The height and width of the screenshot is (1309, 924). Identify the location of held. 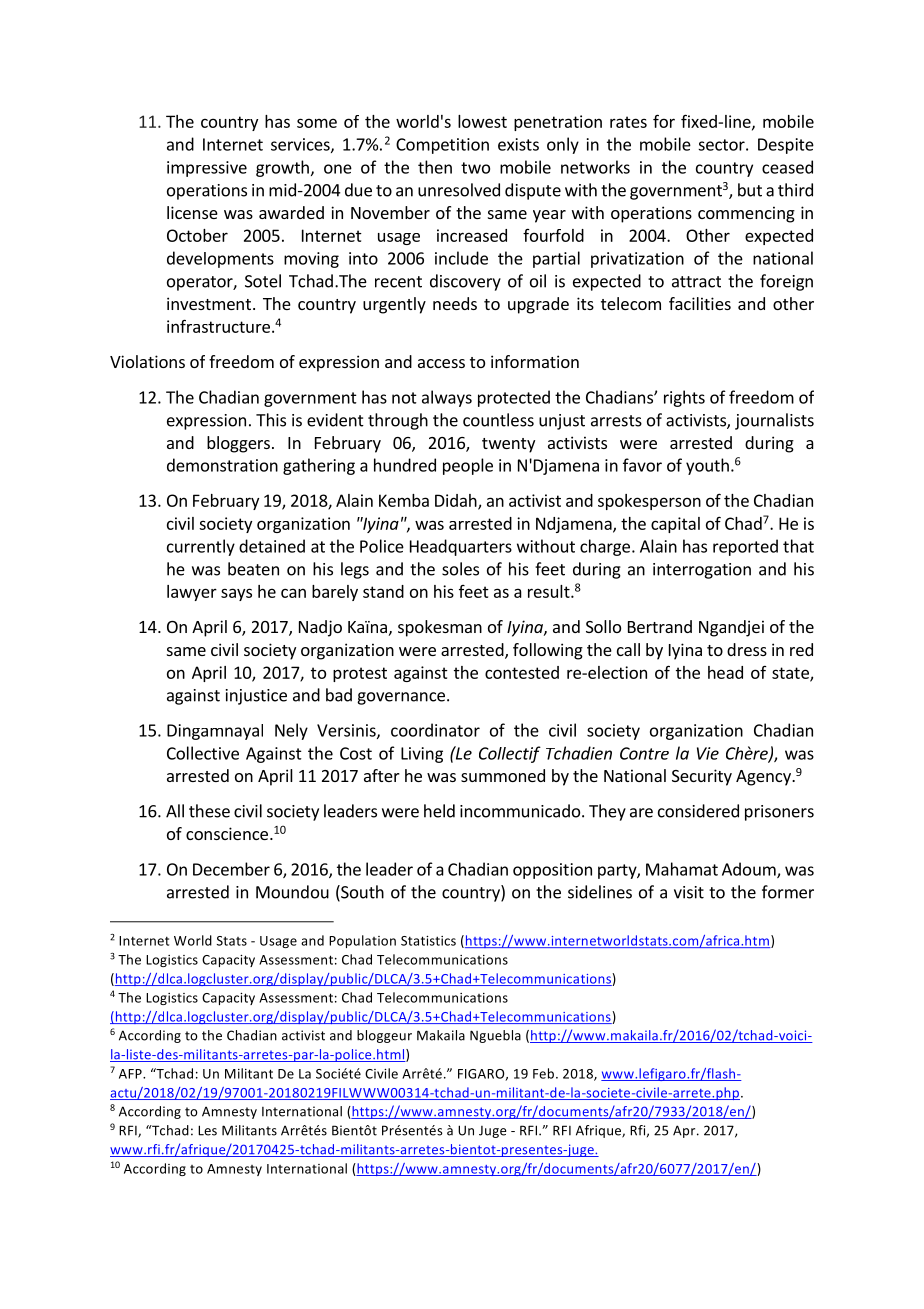
(439, 811).
